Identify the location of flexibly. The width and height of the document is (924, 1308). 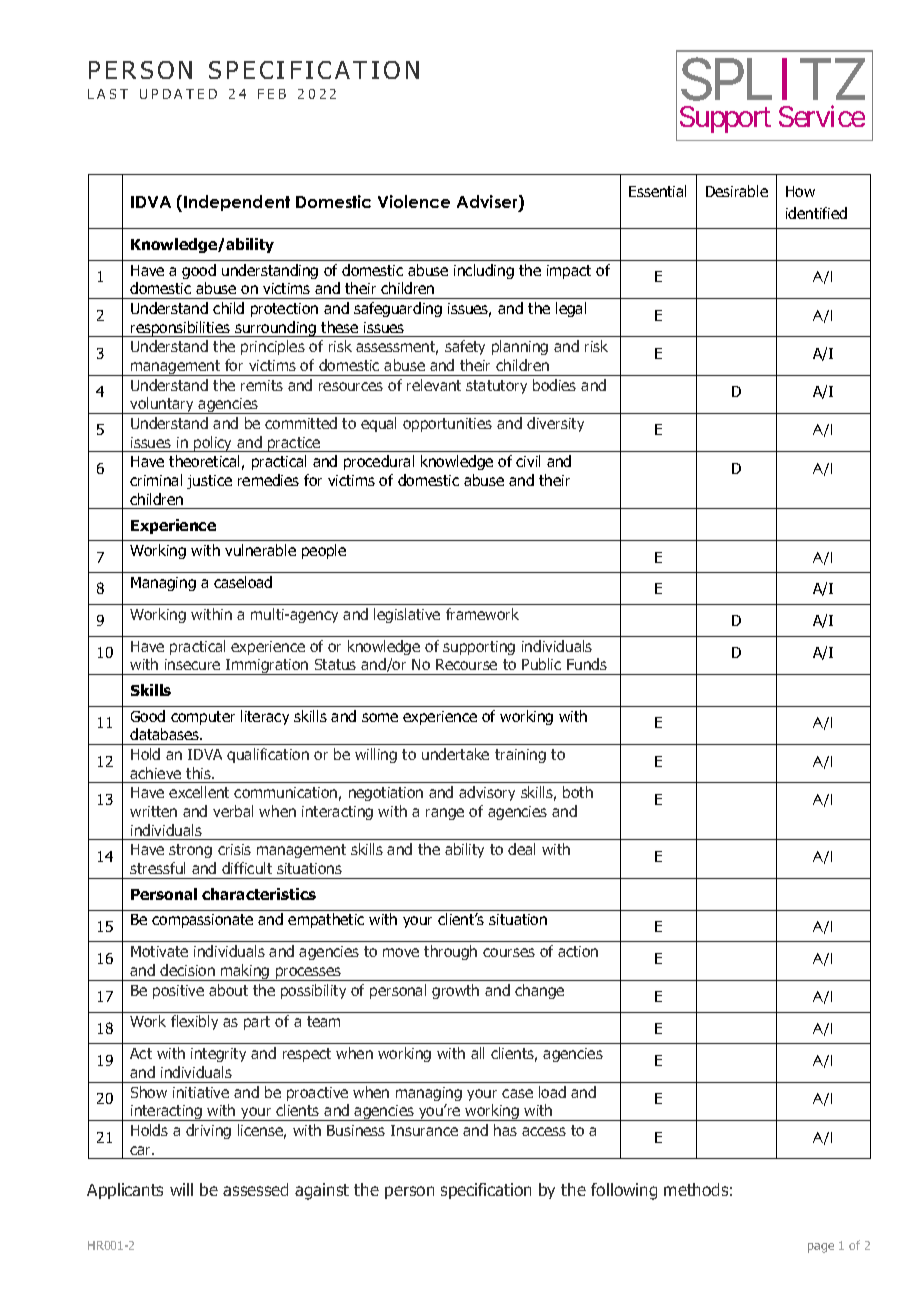
(194, 1022).
